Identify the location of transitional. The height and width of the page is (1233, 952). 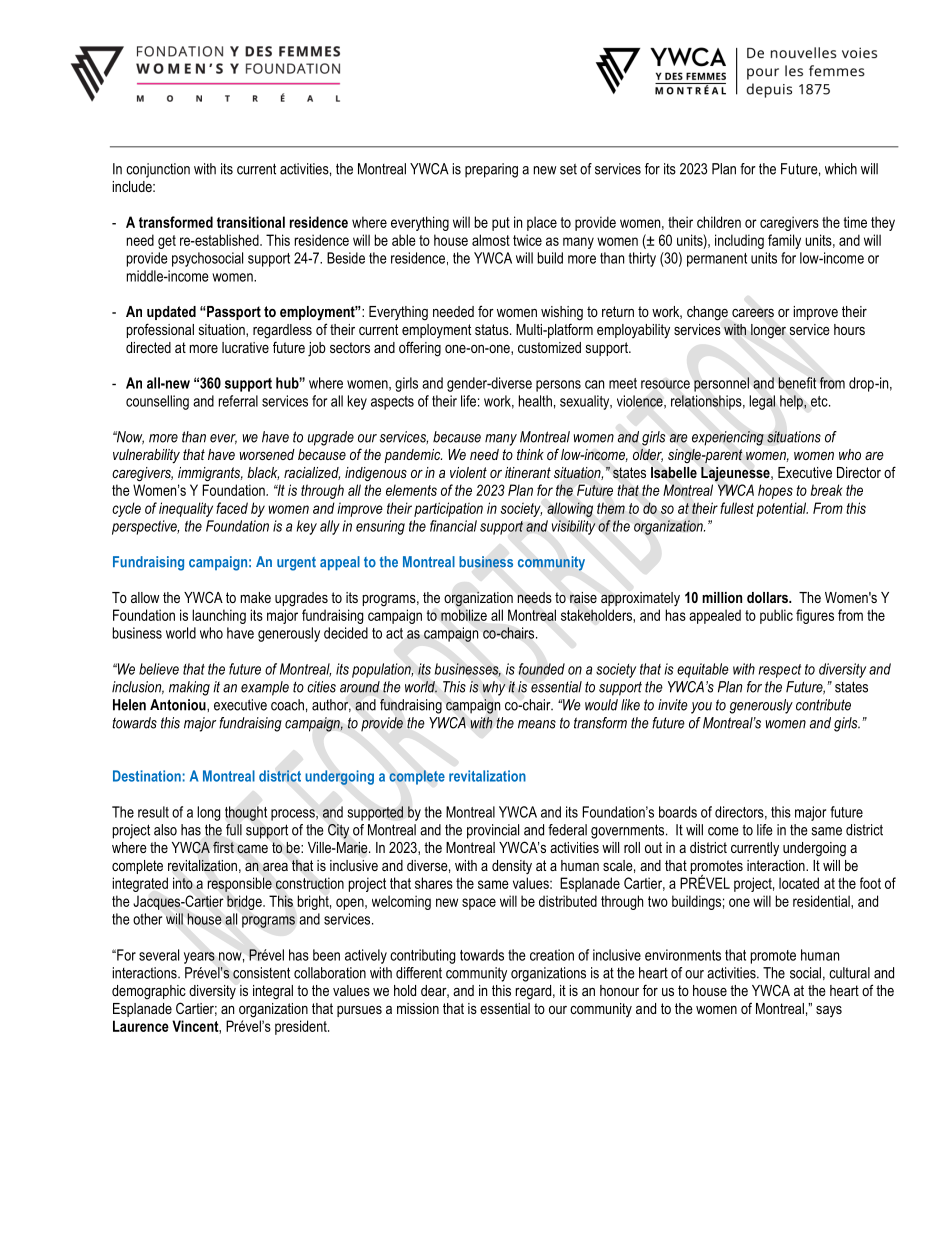
(251, 222).
